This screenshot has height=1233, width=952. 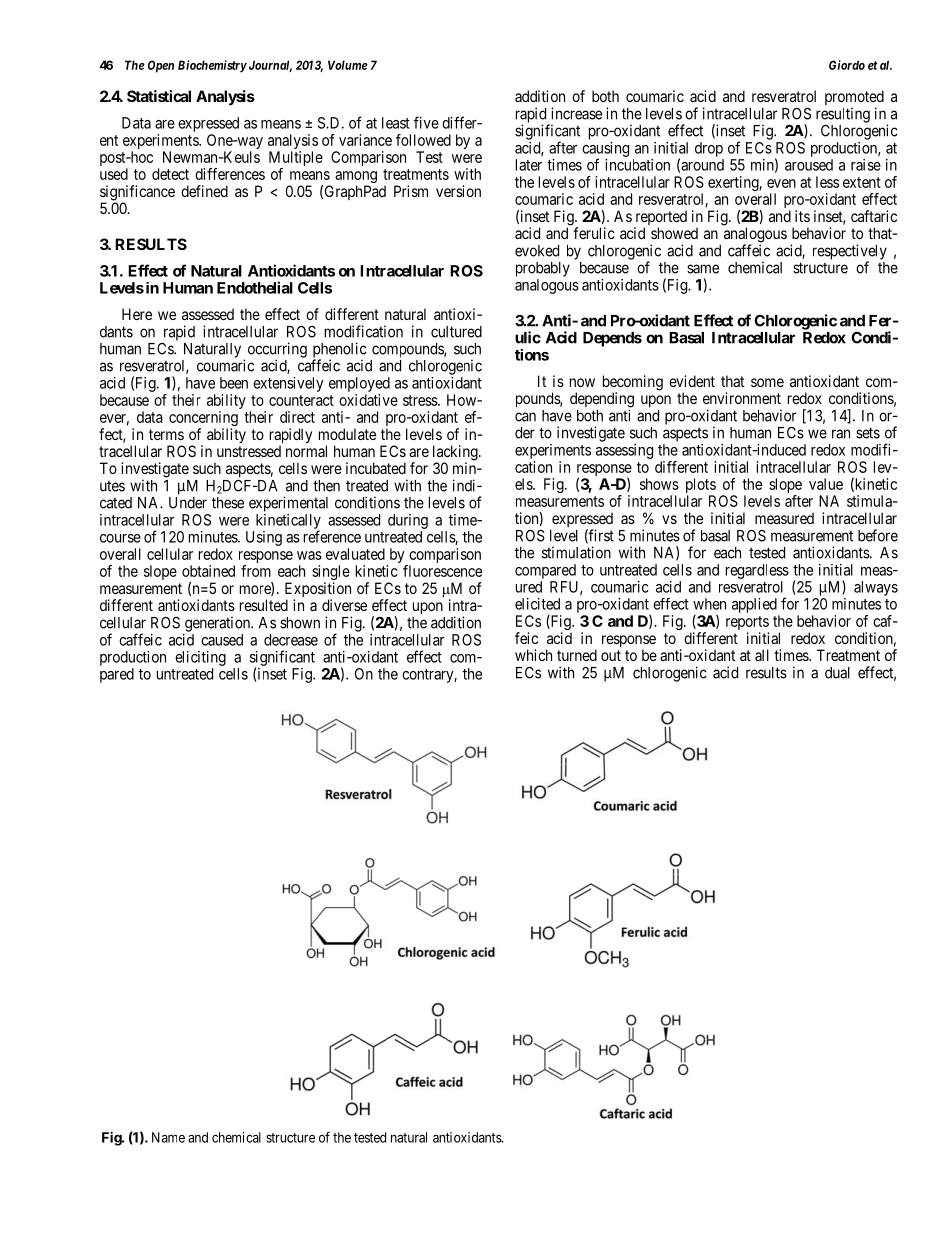 I want to click on applied, so click(x=754, y=605).
